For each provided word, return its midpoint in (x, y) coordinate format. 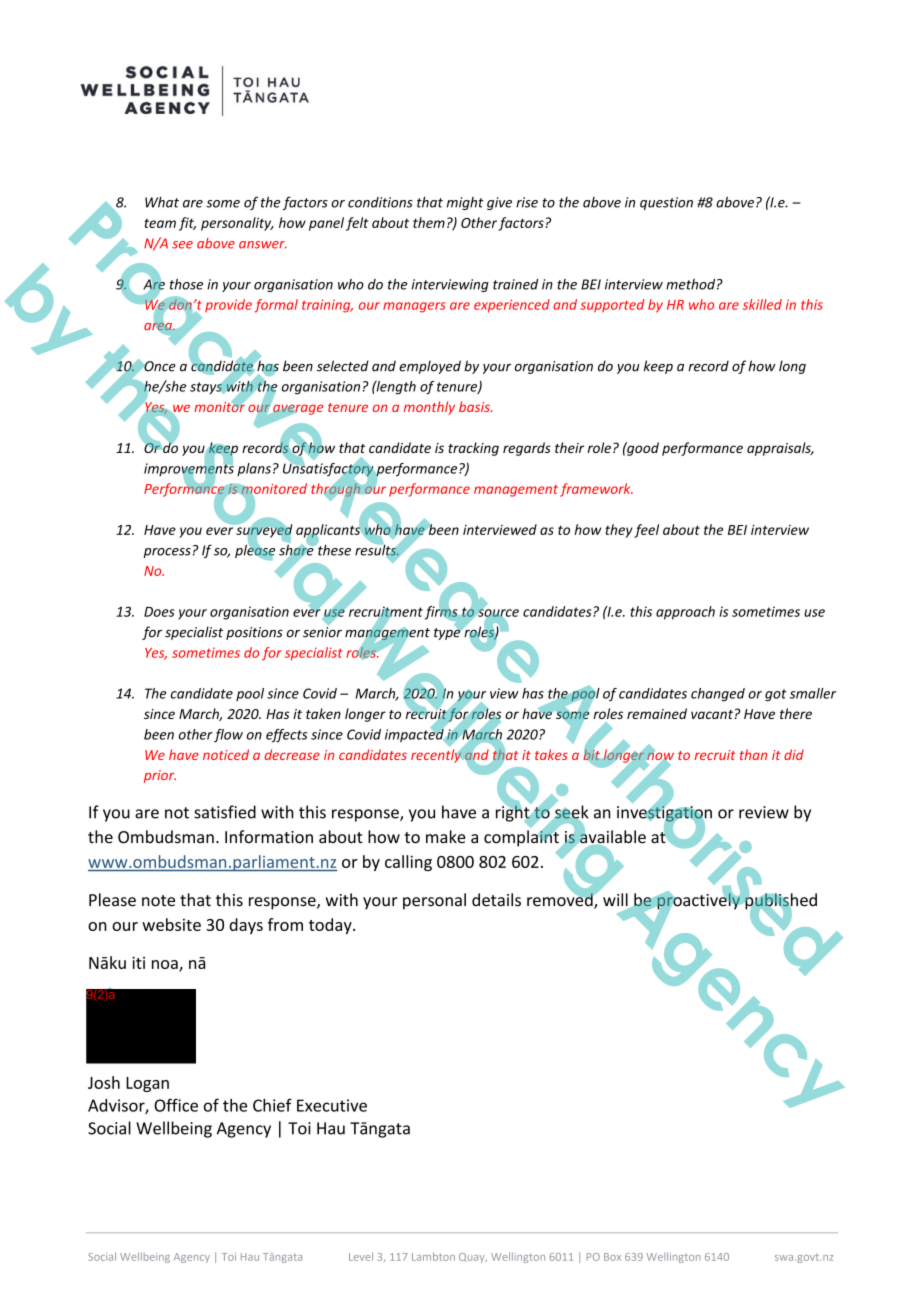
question (666, 203)
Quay (473, 1258)
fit (187, 224)
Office (176, 1105)
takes (551, 754)
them (429, 222)
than (753, 754)
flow (228, 735)
